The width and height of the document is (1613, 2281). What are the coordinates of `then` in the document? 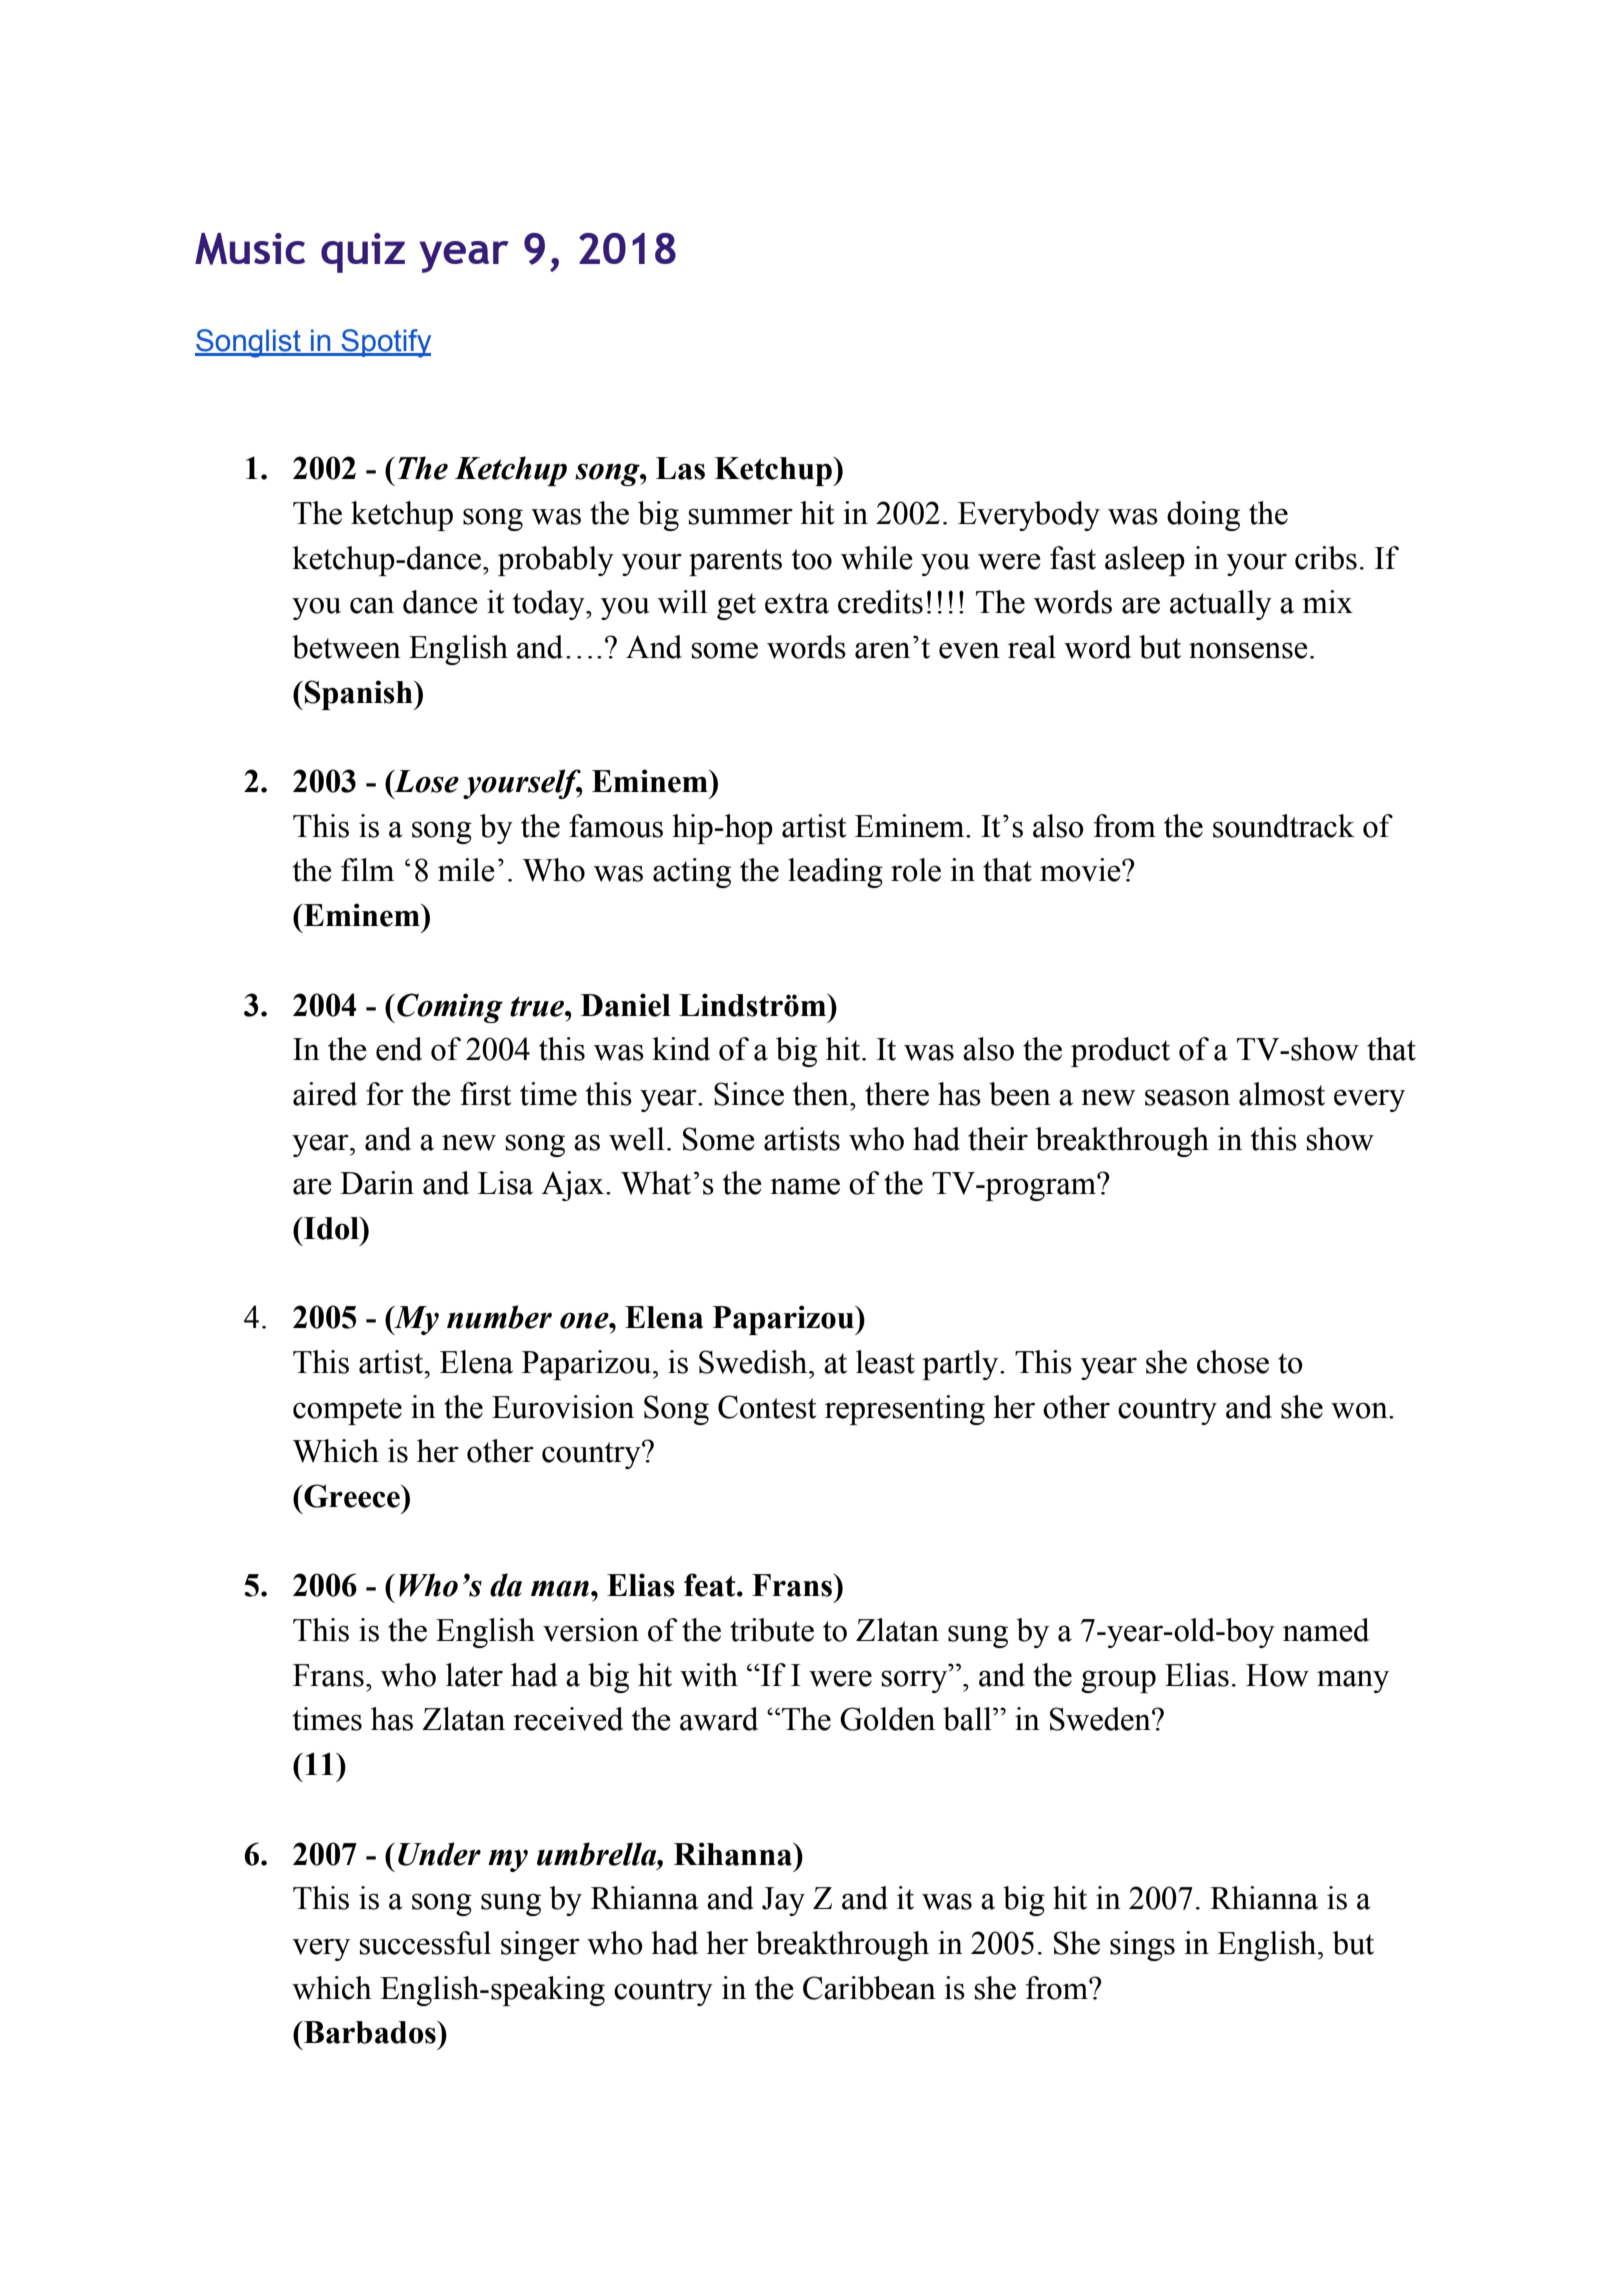 It's located at (822, 1094).
